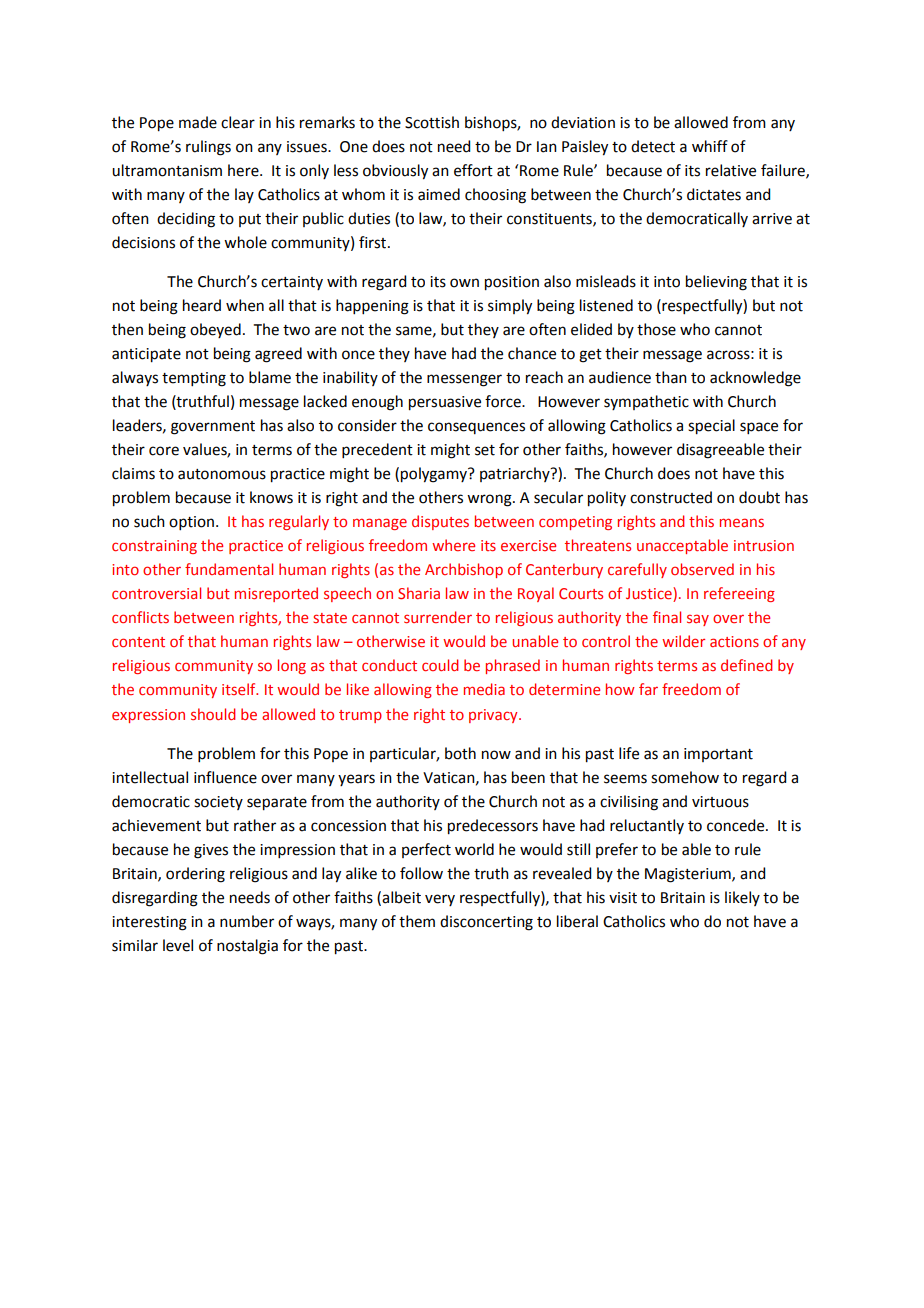 The width and height of the screenshot is (924, 1308). I want to click on special, so click(711, 427).
